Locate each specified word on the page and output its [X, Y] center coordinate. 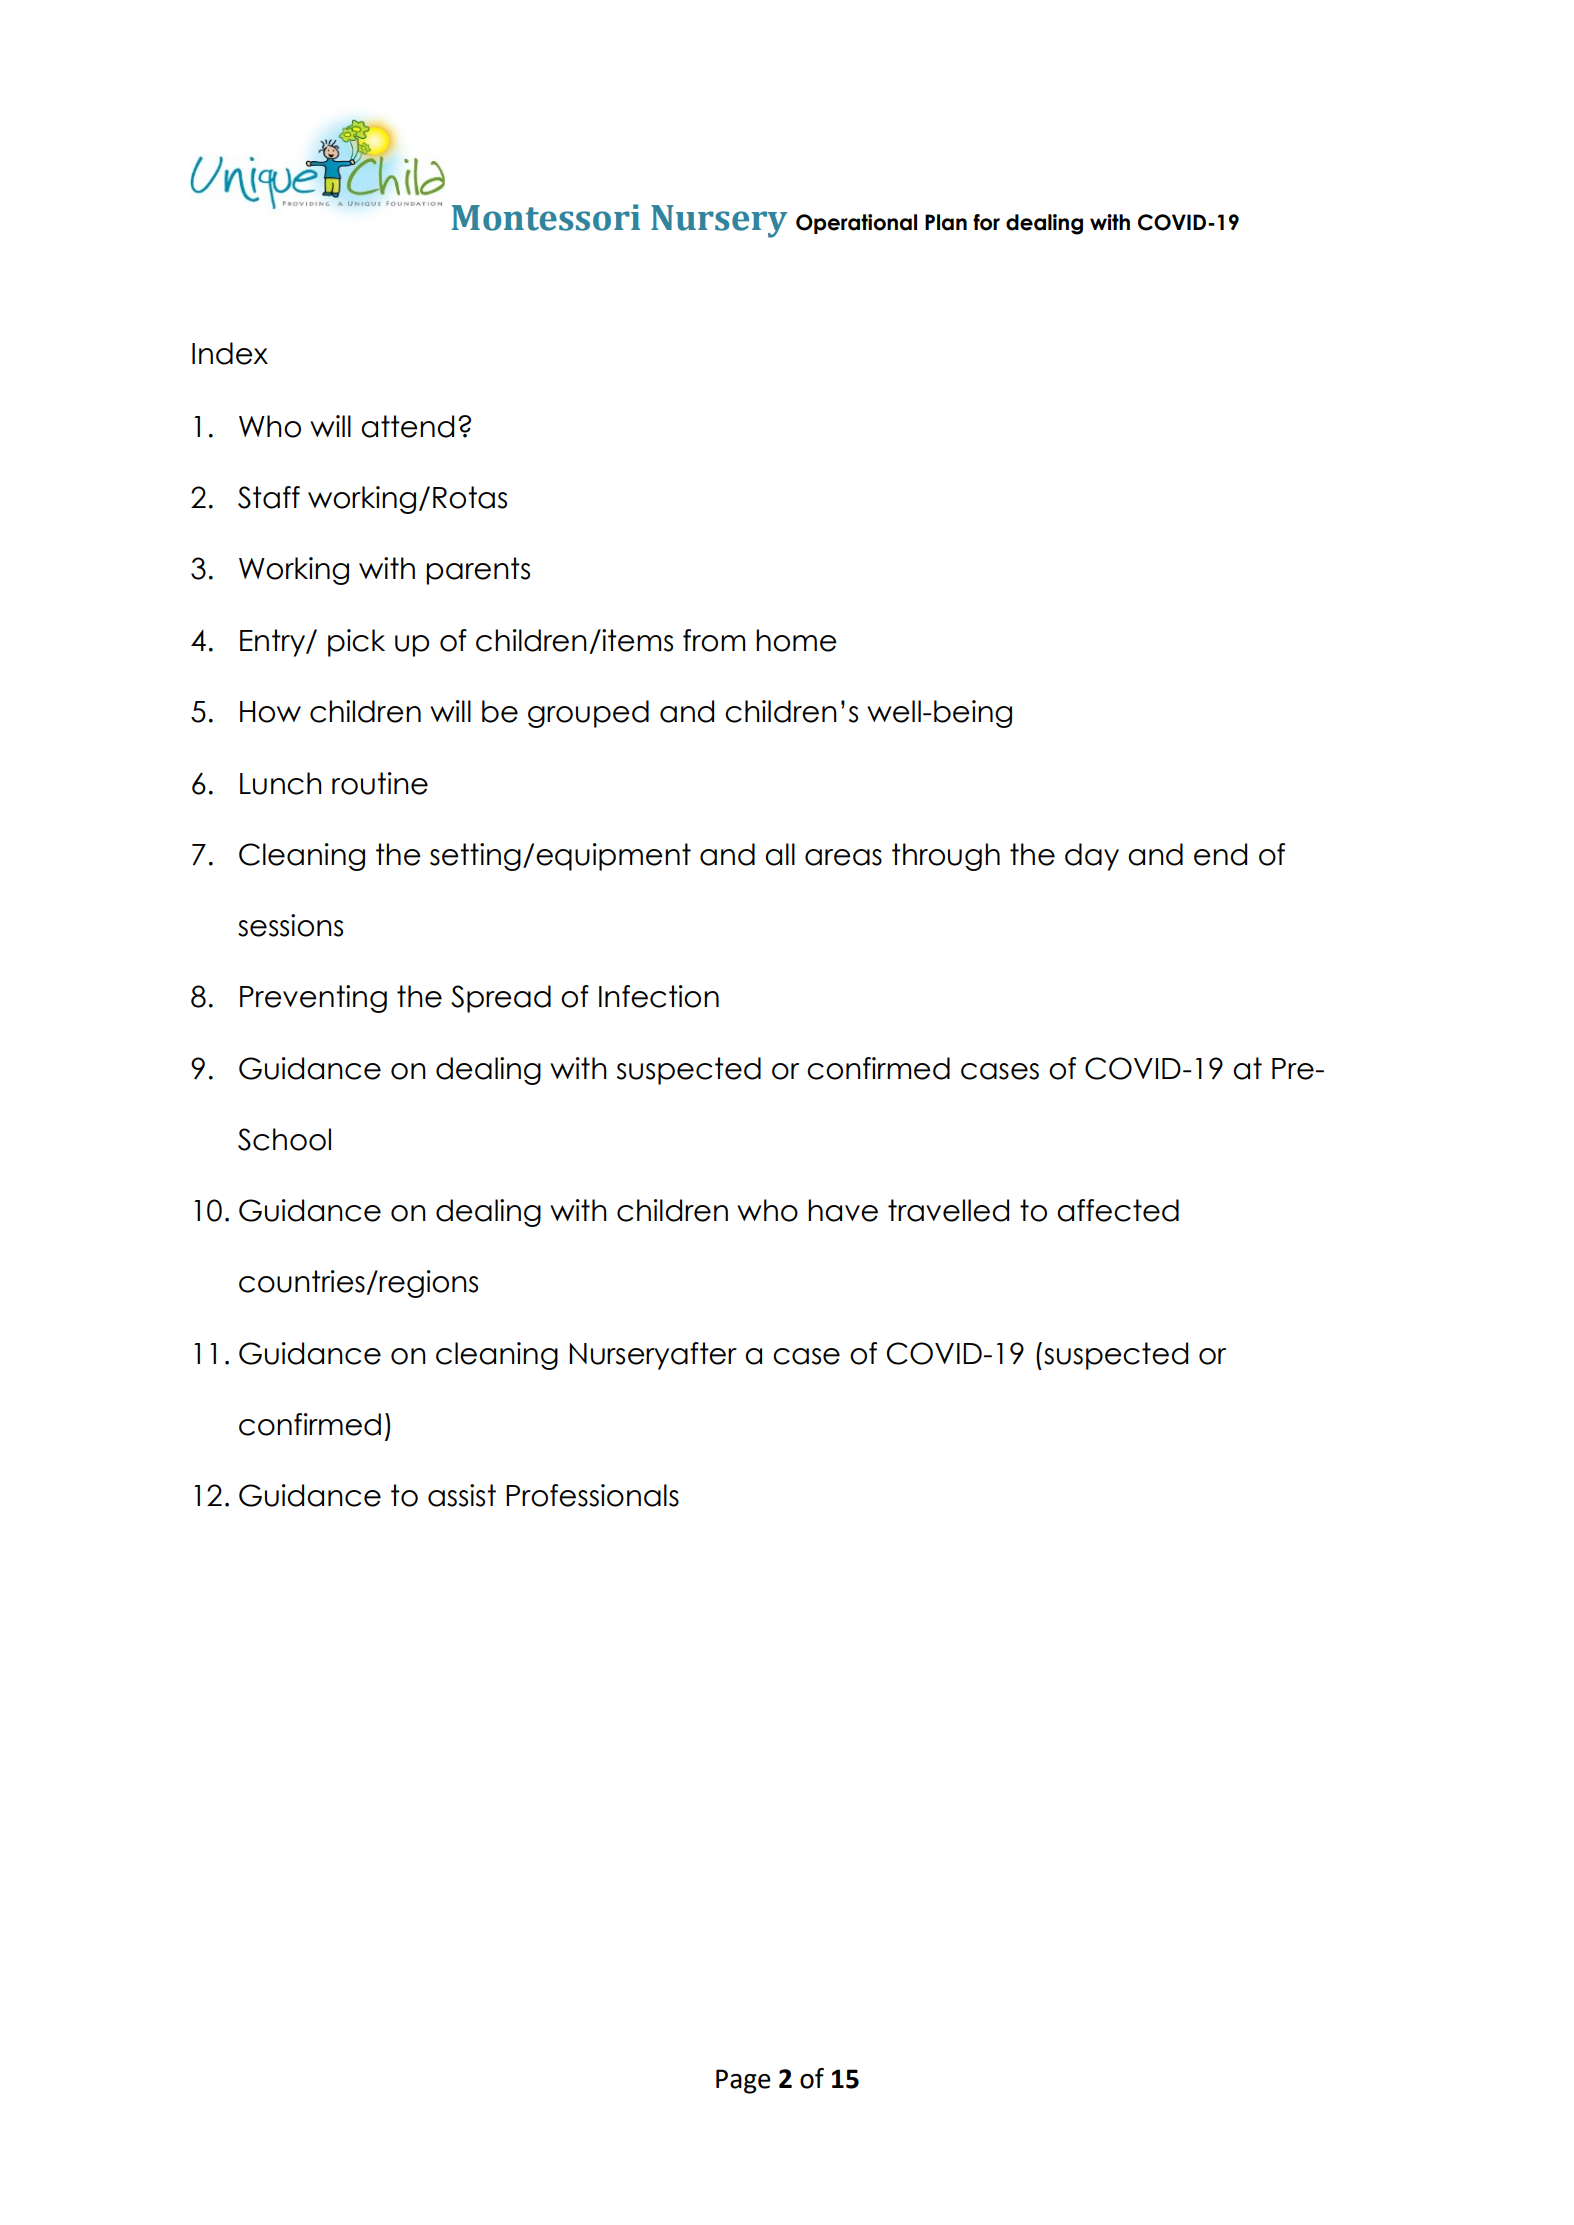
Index [230, 353]
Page [743, 2081]
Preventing [313, 999]
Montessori [546, 217]
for [986, 222]
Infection [659, 996]
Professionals [592, 1495]
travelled [948, 1210]
